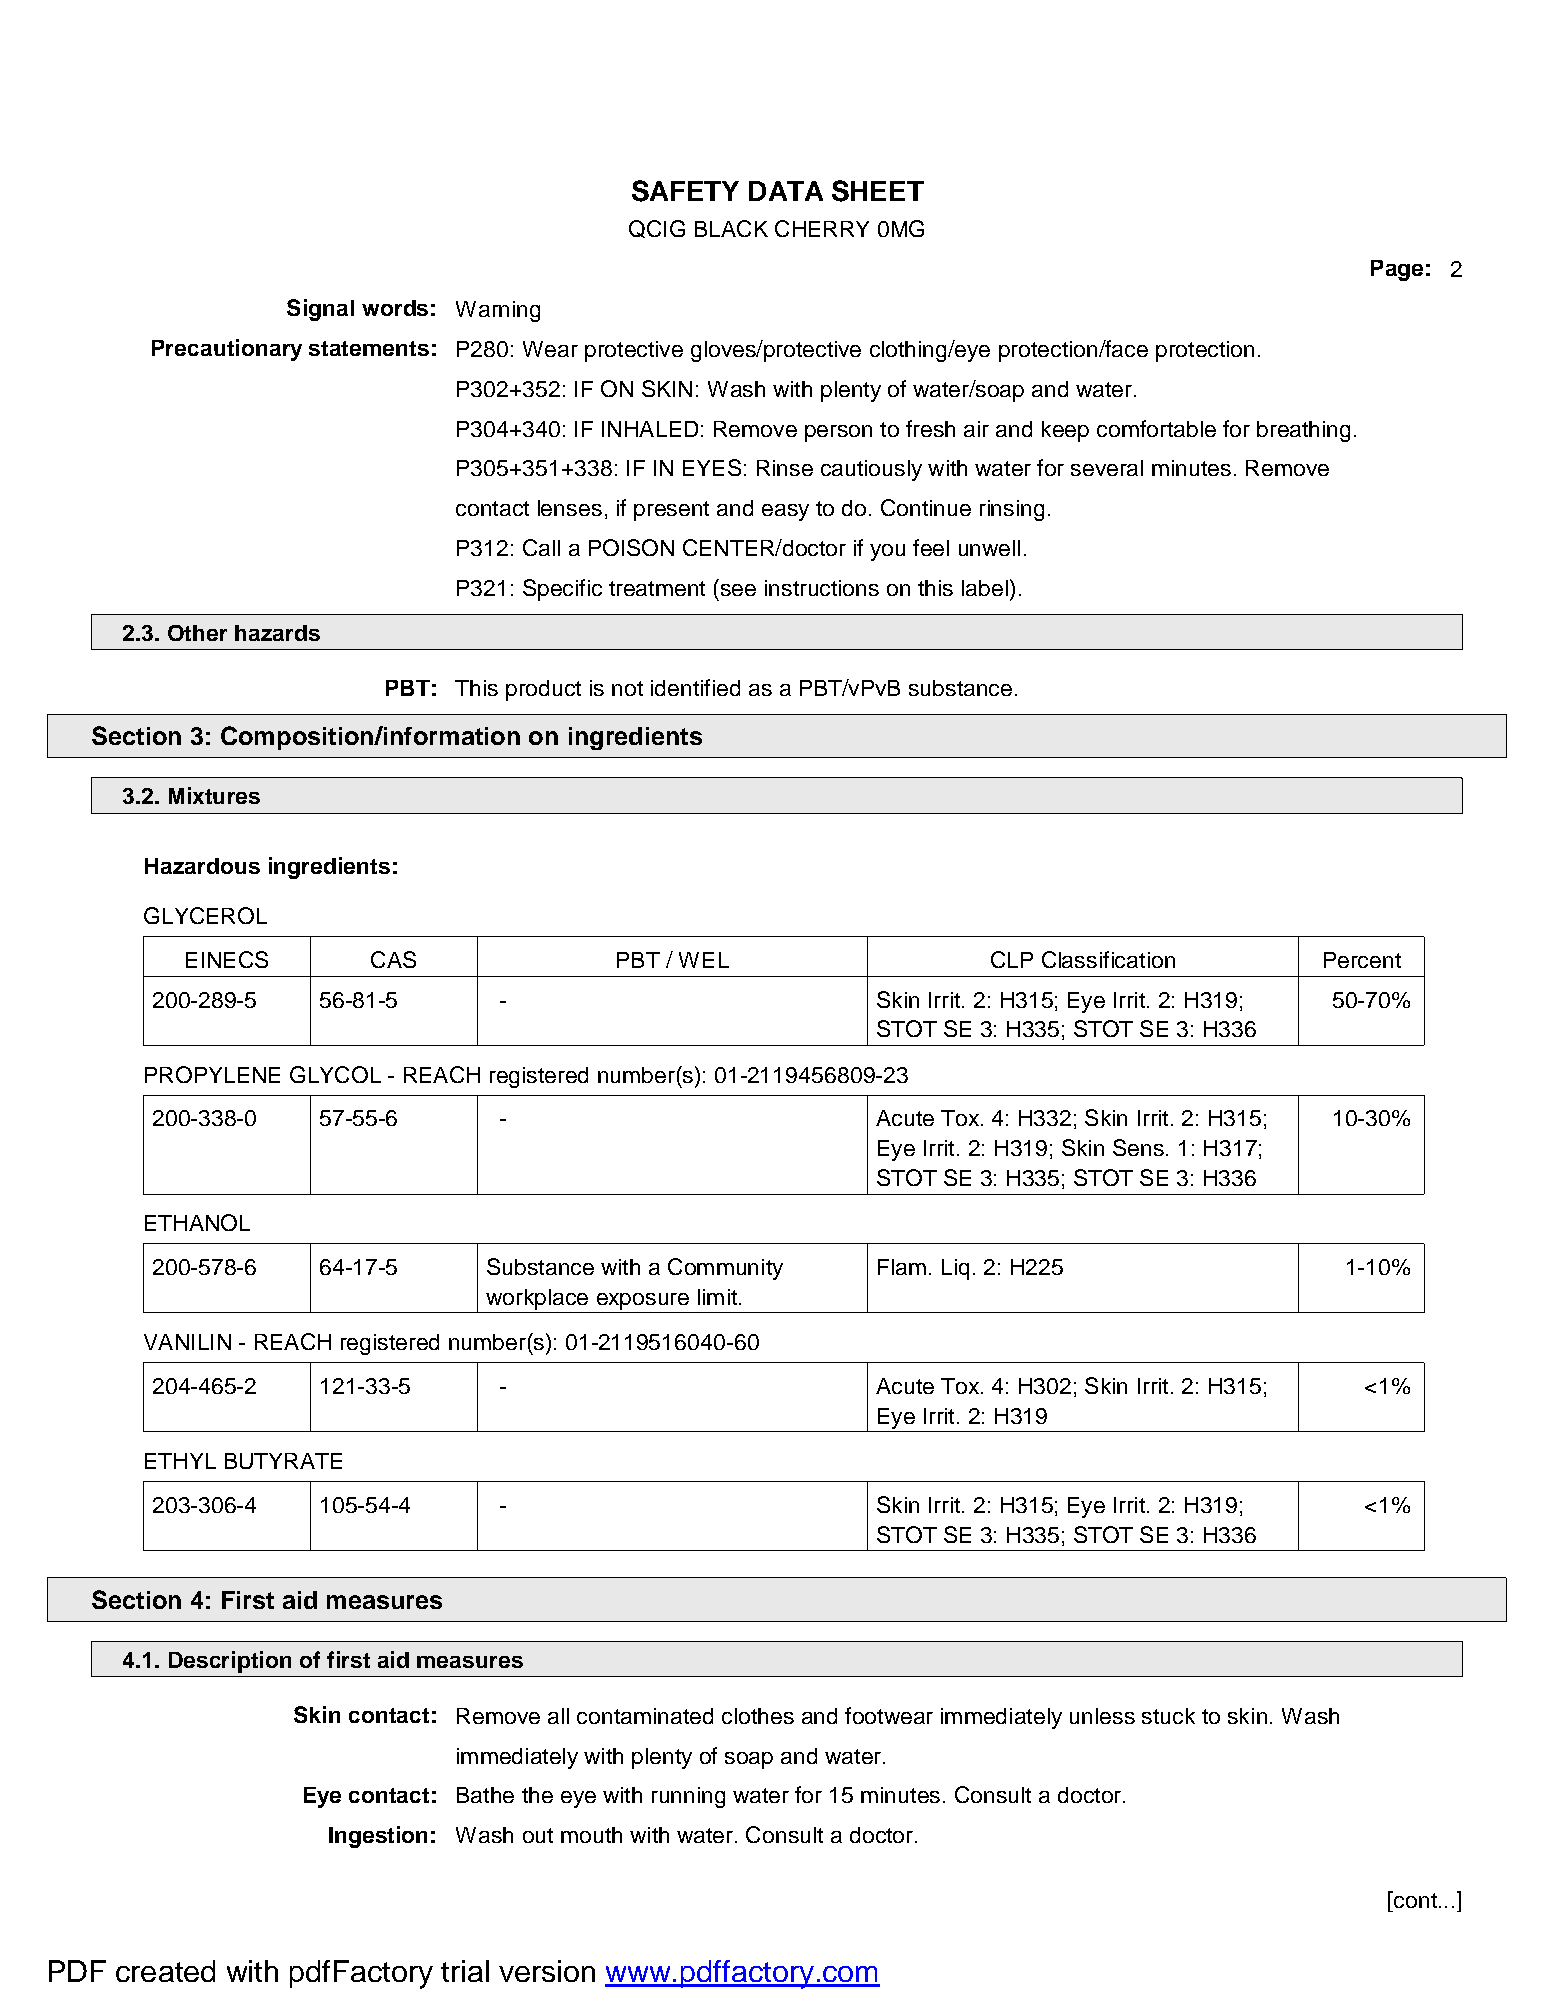 This image has height=2012, width=1554. I want to click on Page, so click(1397, 270).
